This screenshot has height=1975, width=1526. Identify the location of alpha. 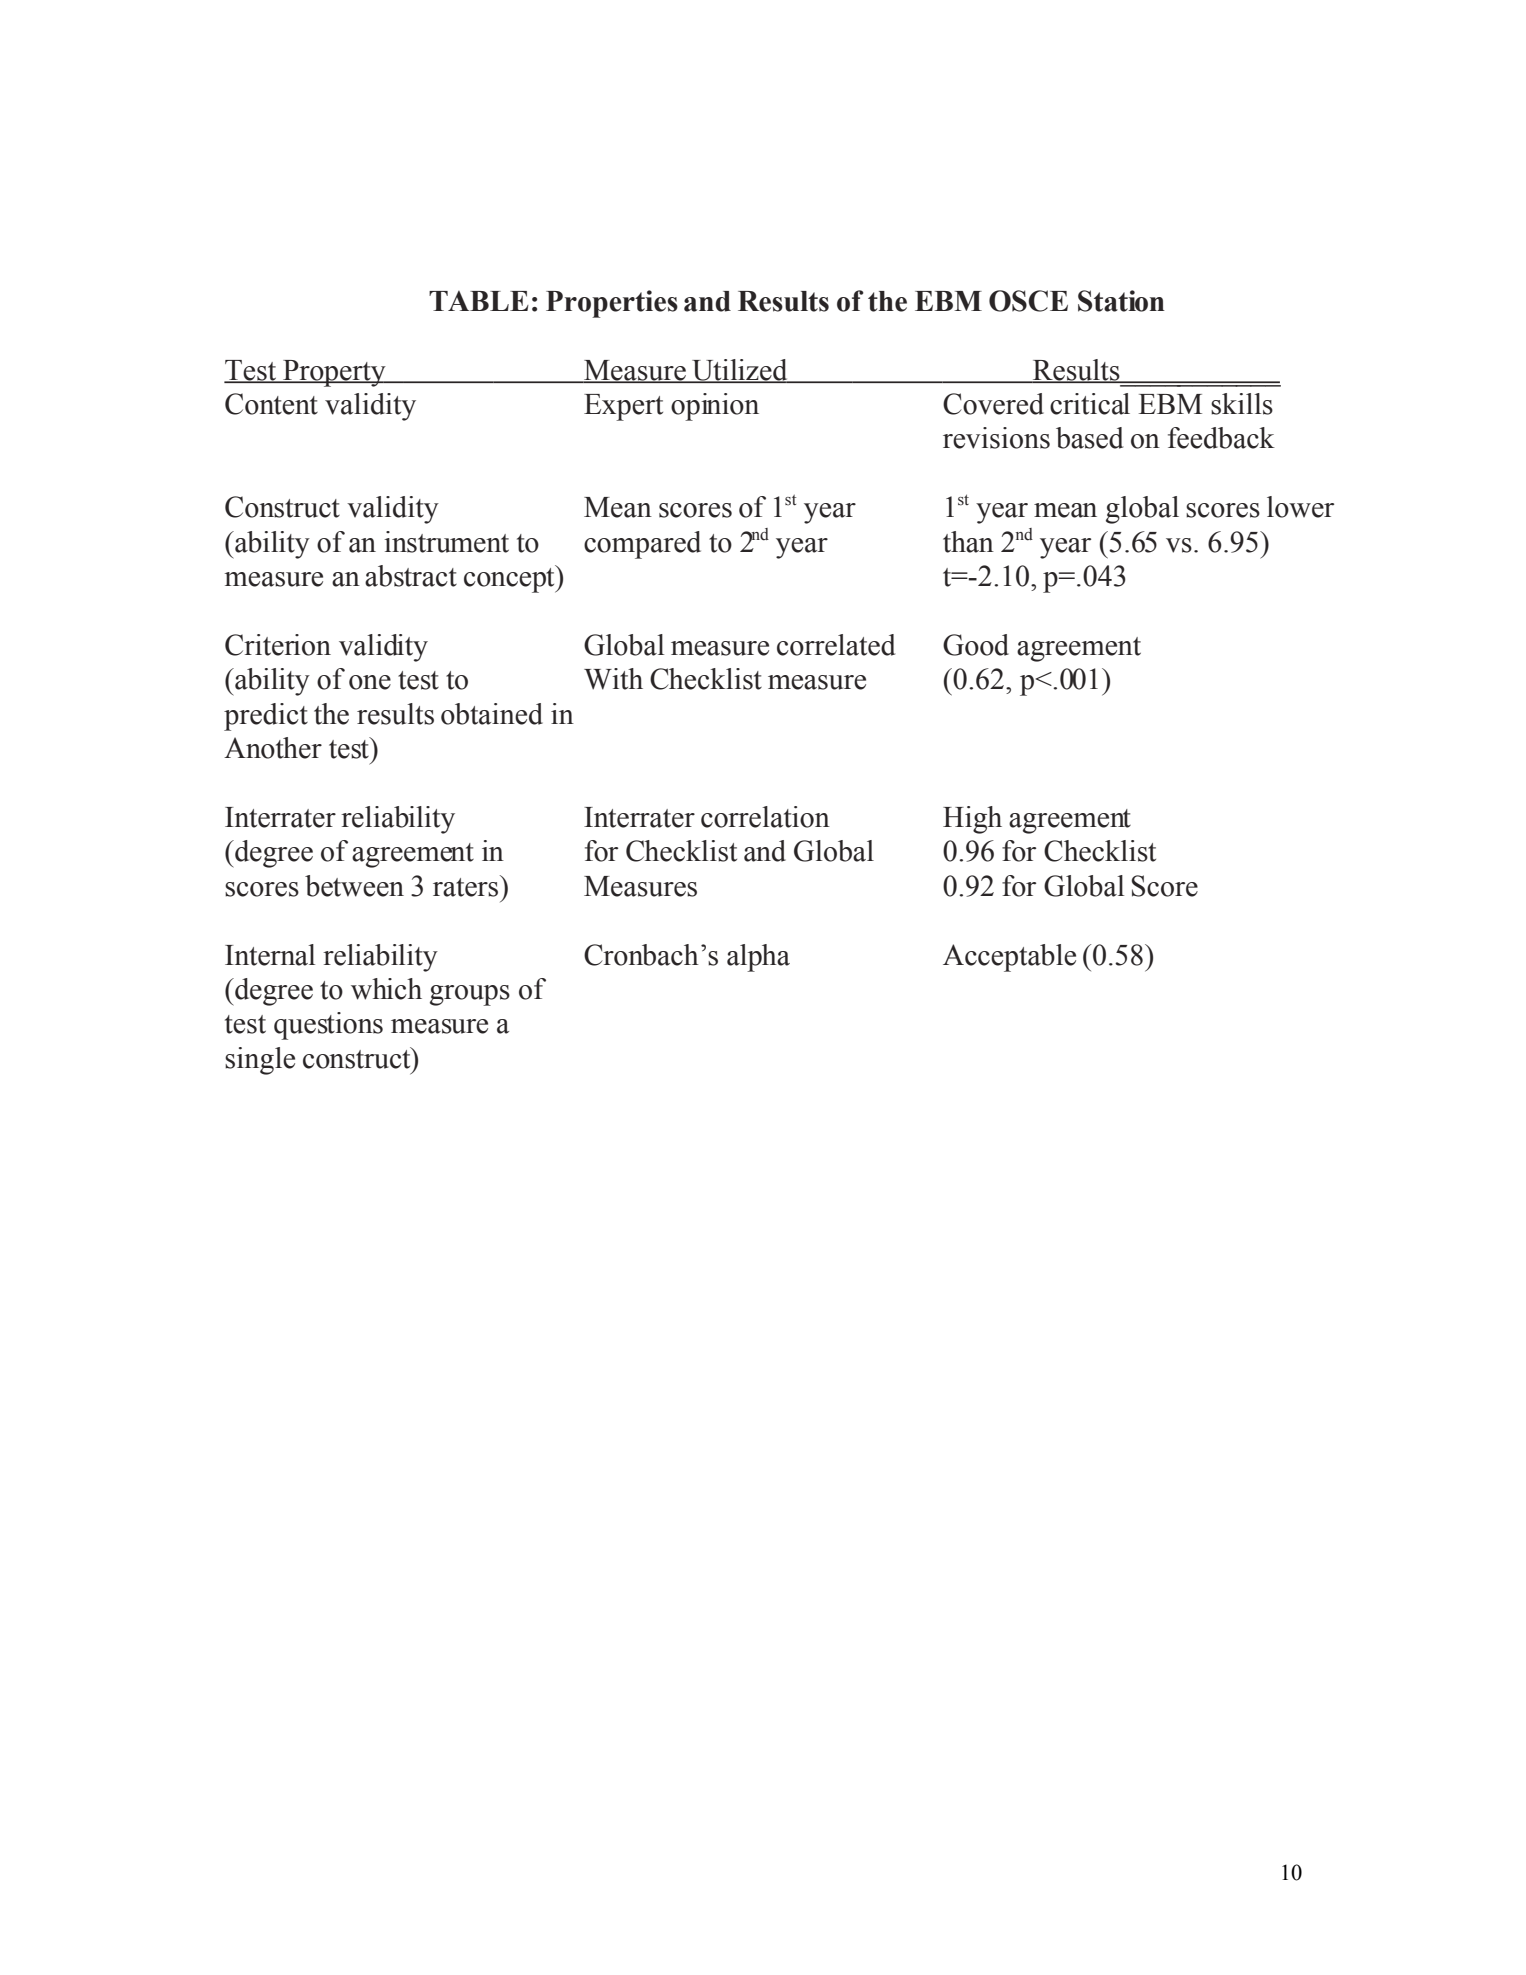
(758, 958).
